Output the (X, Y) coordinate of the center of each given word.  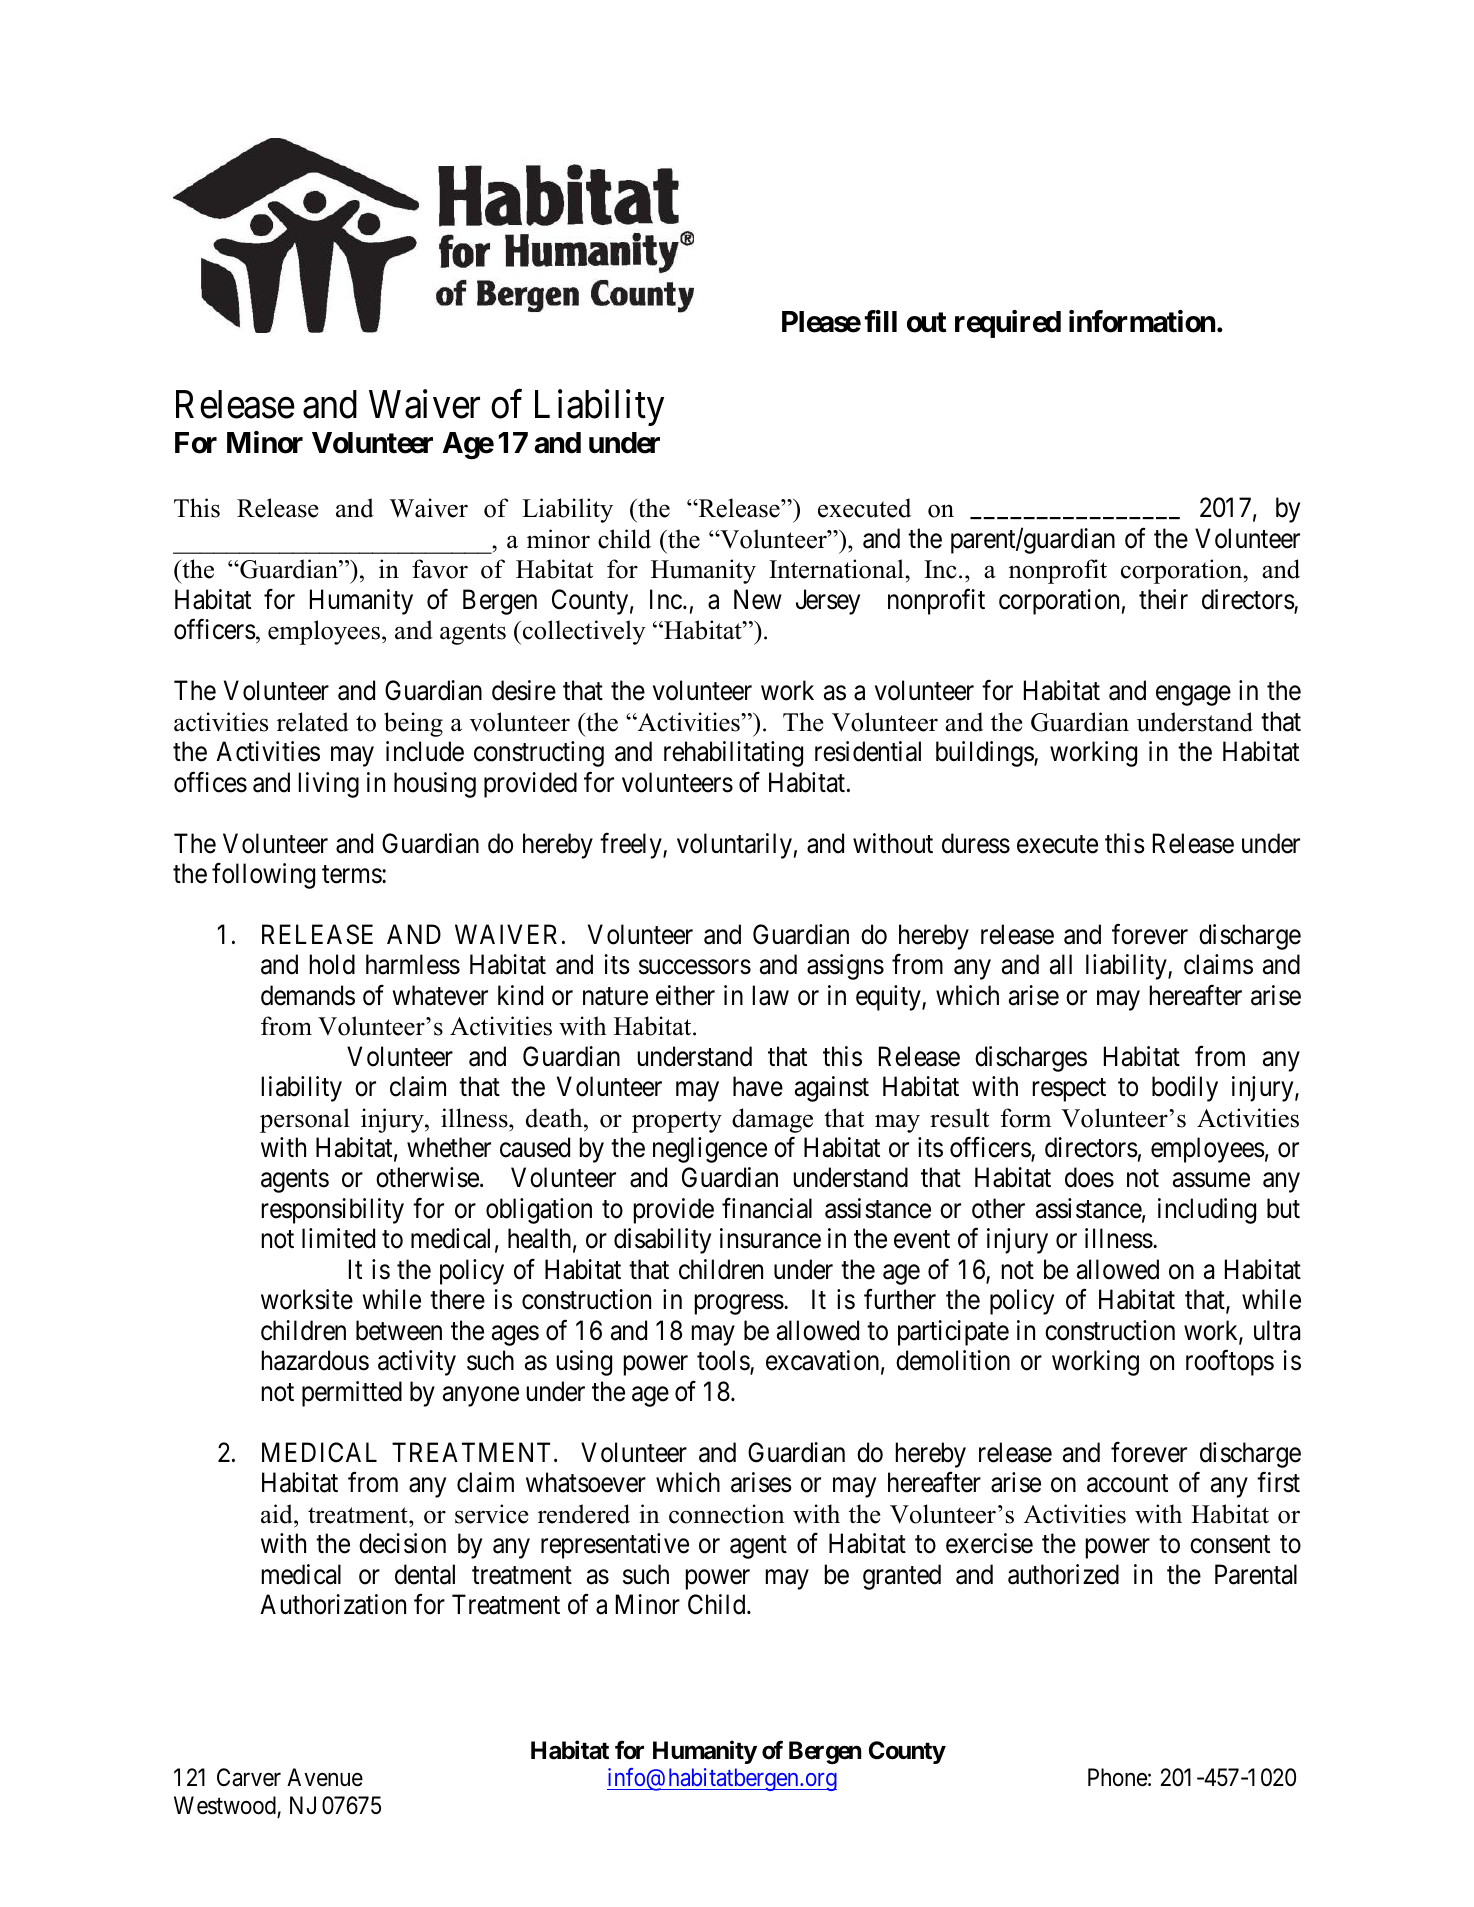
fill (880, 321)
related (313, 722)
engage (1193, 696)
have (758, 1086)
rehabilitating (733, 754)
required (1008, 324)
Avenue (325, 1777)
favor (440, 569)
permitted (352, 1394)
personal (305, 1120)
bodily (1185, 1089)
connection (727, 1514)
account (1127, 1484)
